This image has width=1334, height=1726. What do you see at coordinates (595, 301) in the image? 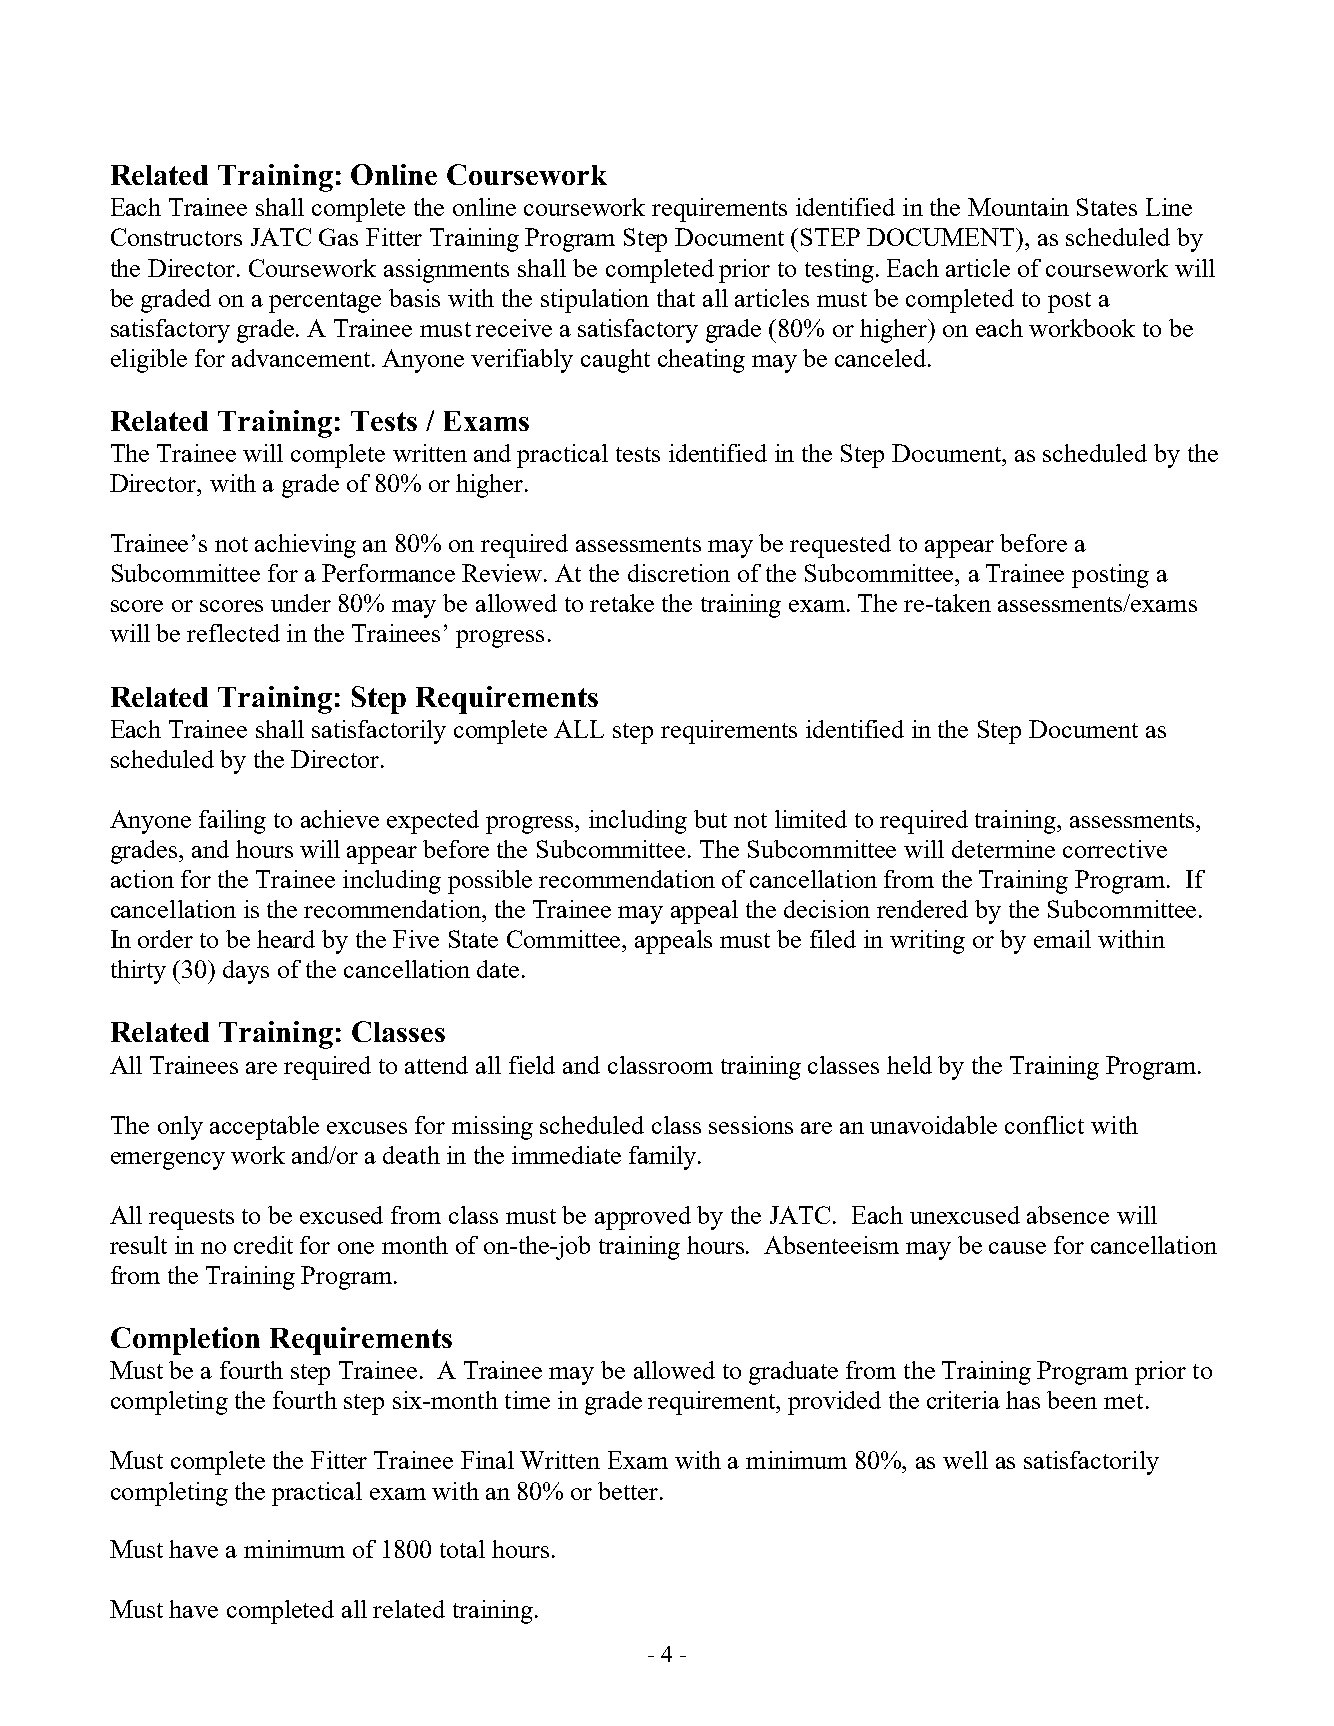
I see `stipulation` at bounding box center [595, 301].
